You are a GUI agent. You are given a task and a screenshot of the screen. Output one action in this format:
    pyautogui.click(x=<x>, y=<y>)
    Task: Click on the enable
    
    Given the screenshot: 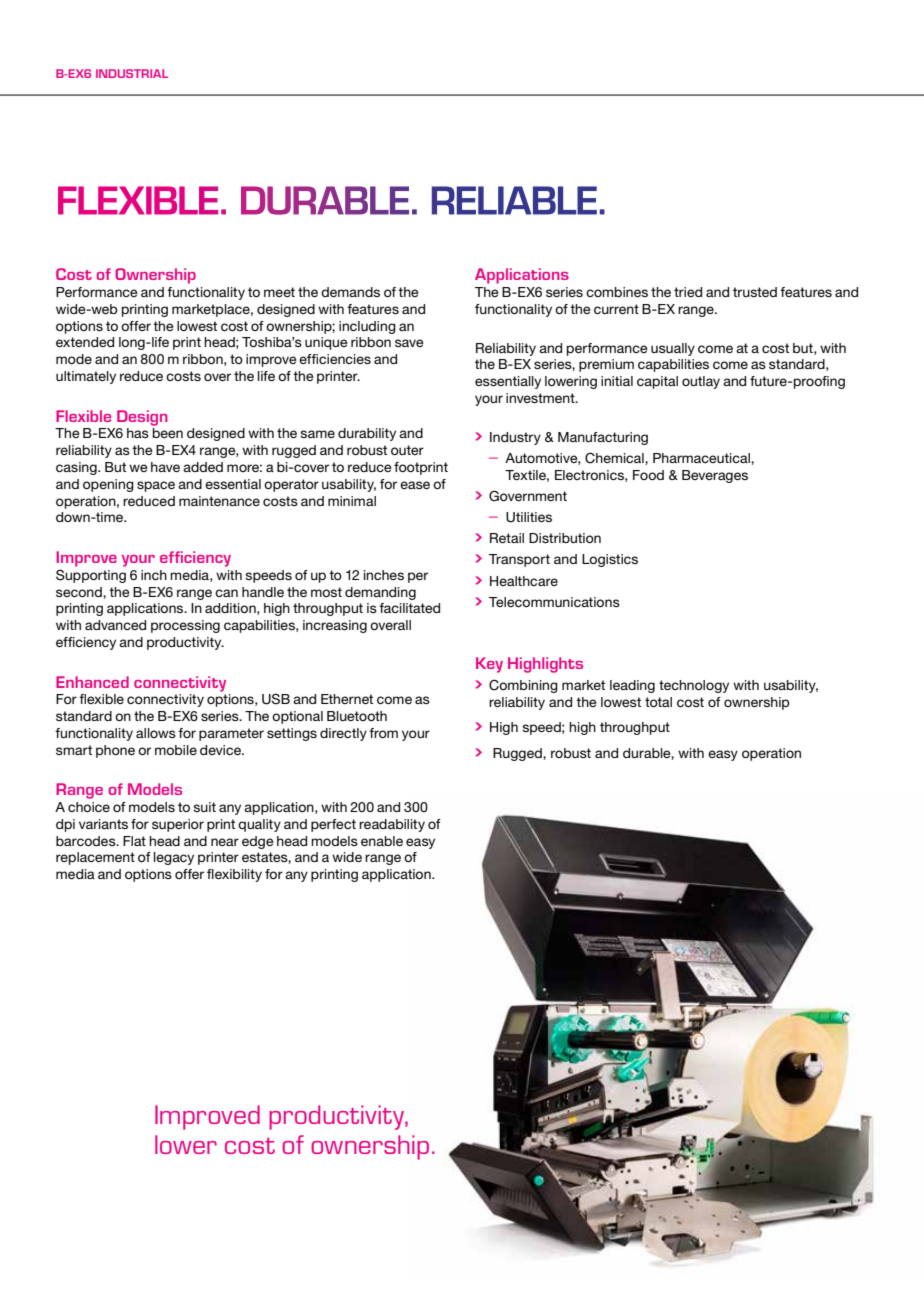 What is the action you would take?
    pyautogui.click(x=382, y=841)
